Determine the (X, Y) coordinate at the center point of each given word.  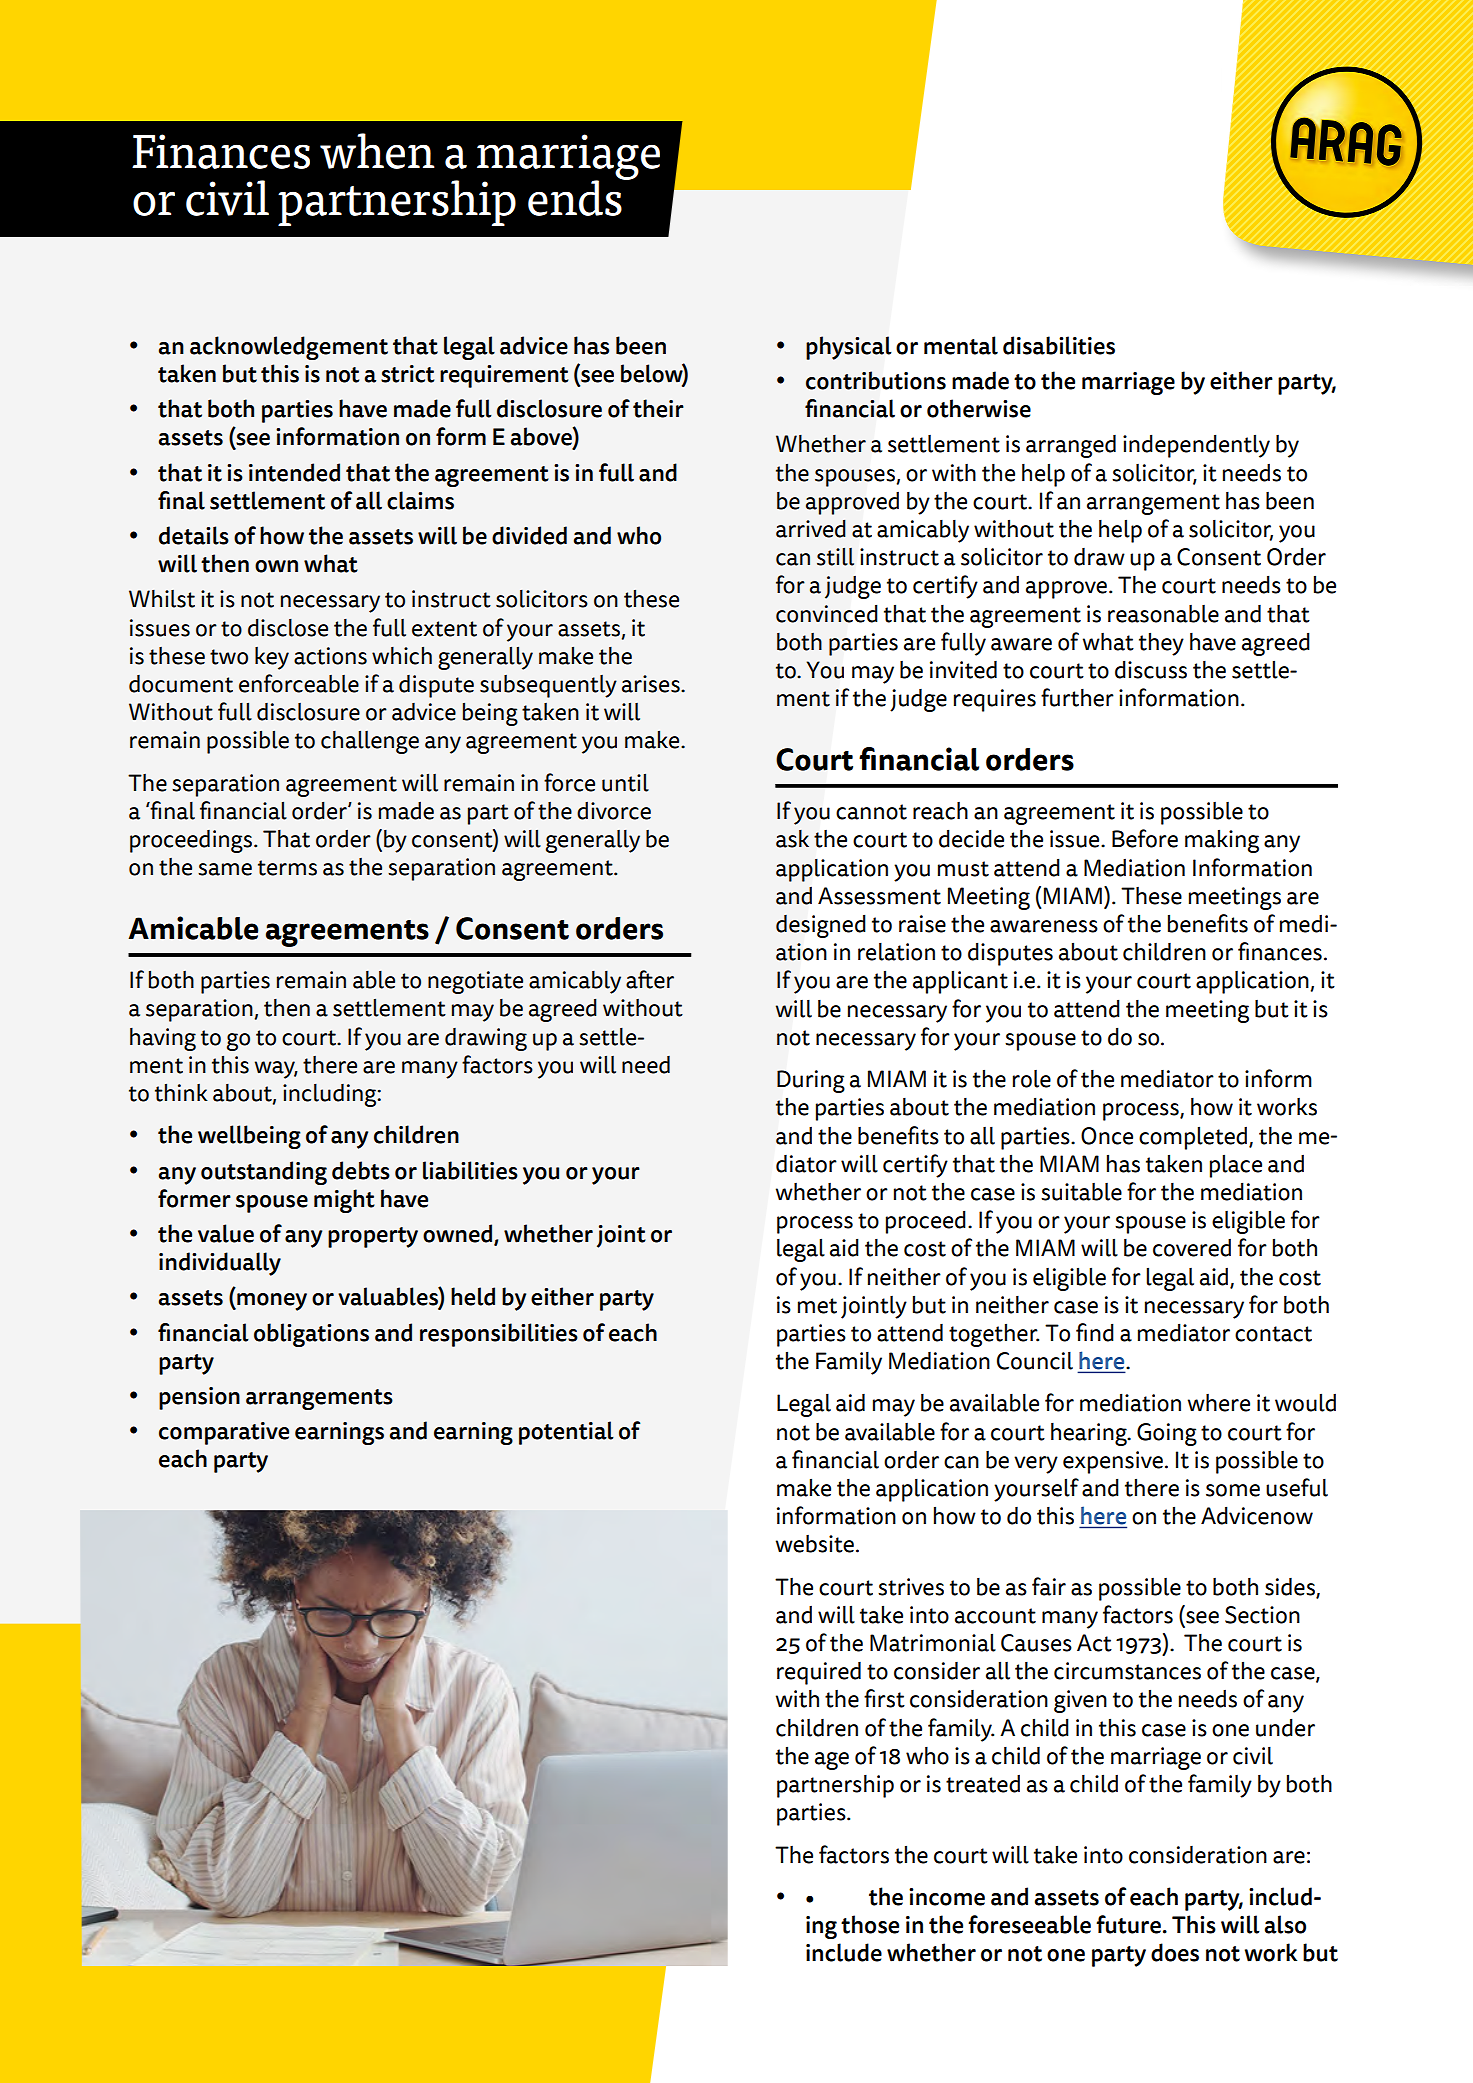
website (815, 1544)
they (1161, 644)
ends (576, 197)
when (377, 151)
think (181, 1092)
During (811, 1081)
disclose (288, 627)
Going (1167, 1434)
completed (1193, 1138)
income (947, 1897)
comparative (224, 1433)
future (1128, 1924)
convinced (826, 614)
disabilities (1059, 345)
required (819, 1673)
